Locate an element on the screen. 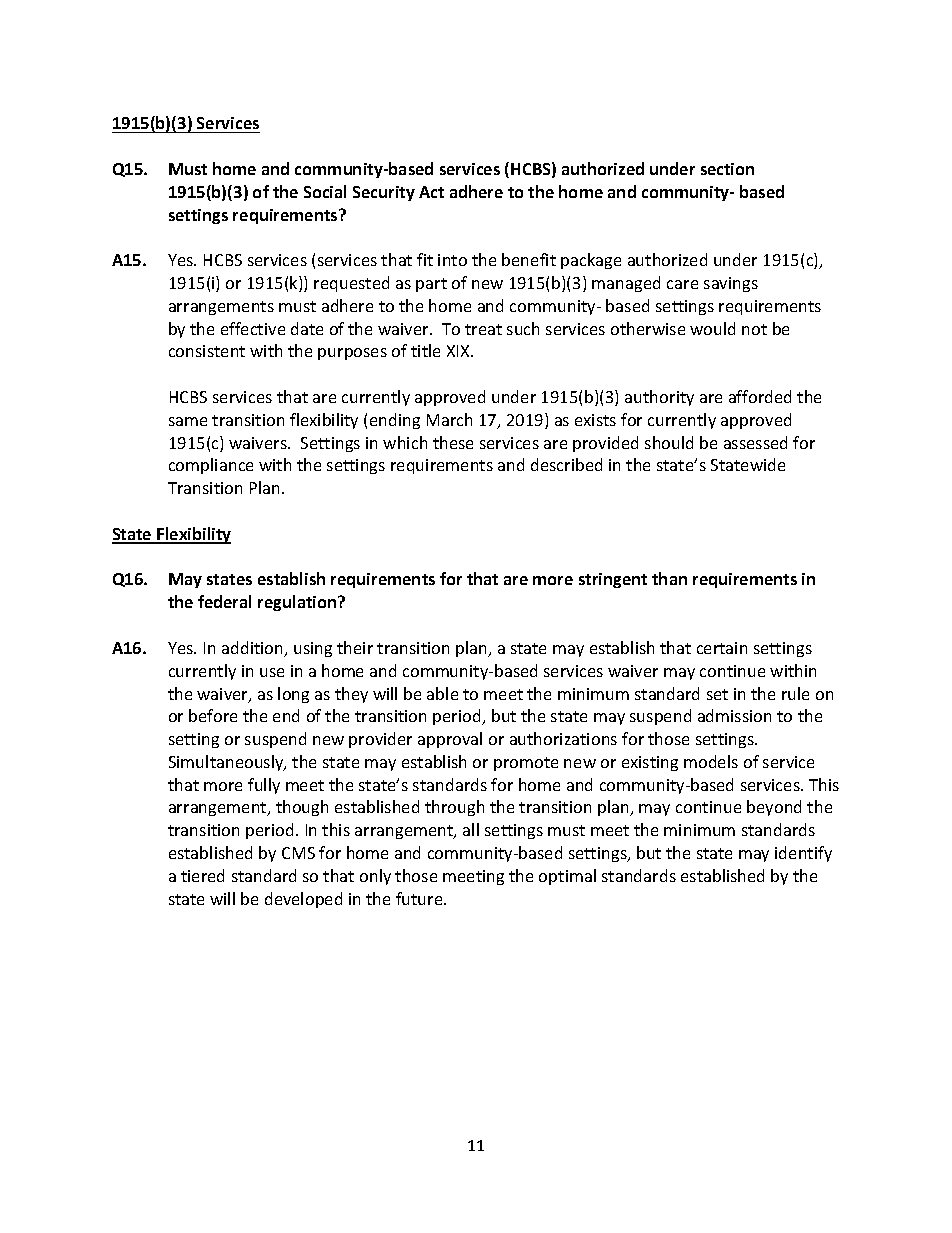 The image size is (952, 1233). section is located at coordinates (727, 169).
